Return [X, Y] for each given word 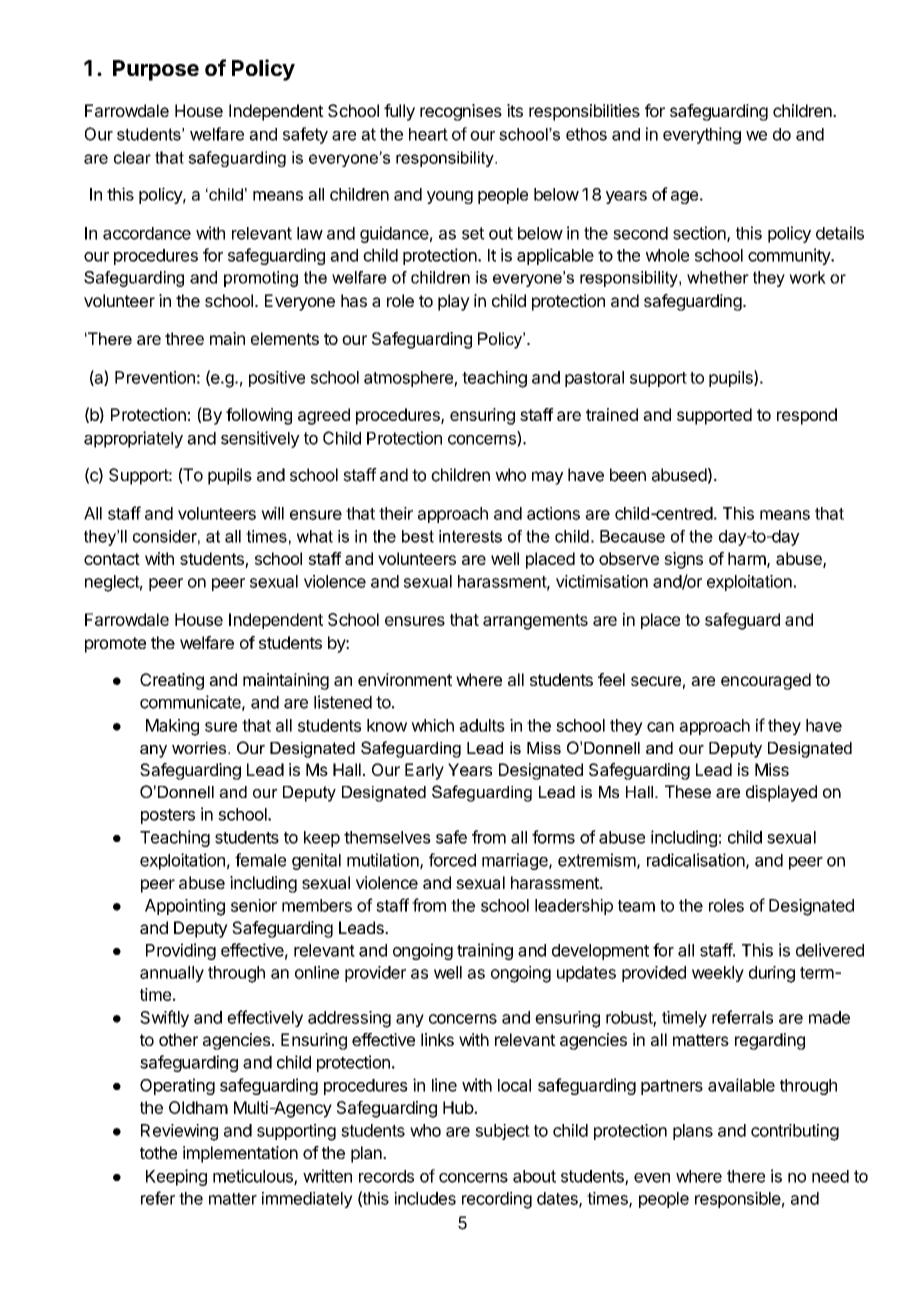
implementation [240, 1154]
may [547, 478]
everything [702, 135]
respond [807, 416]
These [688, 791]
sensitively [260, 439]
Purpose [156, 70]
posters [168, 816]
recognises [461, 112]
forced [452, 860]
